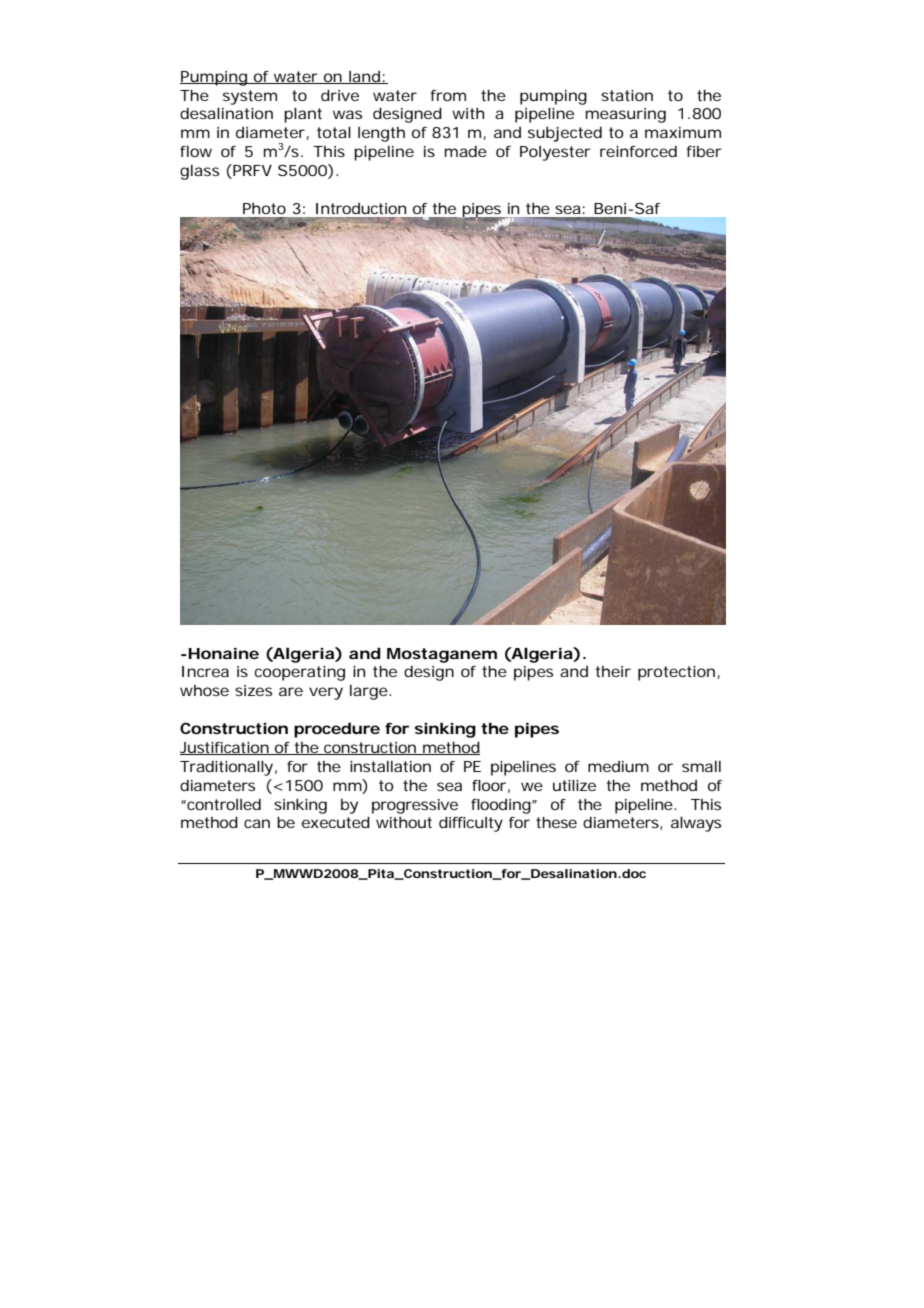  What do you see at coordinates (627, 95) in the screenshot?
I see `station` at bounding box center [627, 95].
